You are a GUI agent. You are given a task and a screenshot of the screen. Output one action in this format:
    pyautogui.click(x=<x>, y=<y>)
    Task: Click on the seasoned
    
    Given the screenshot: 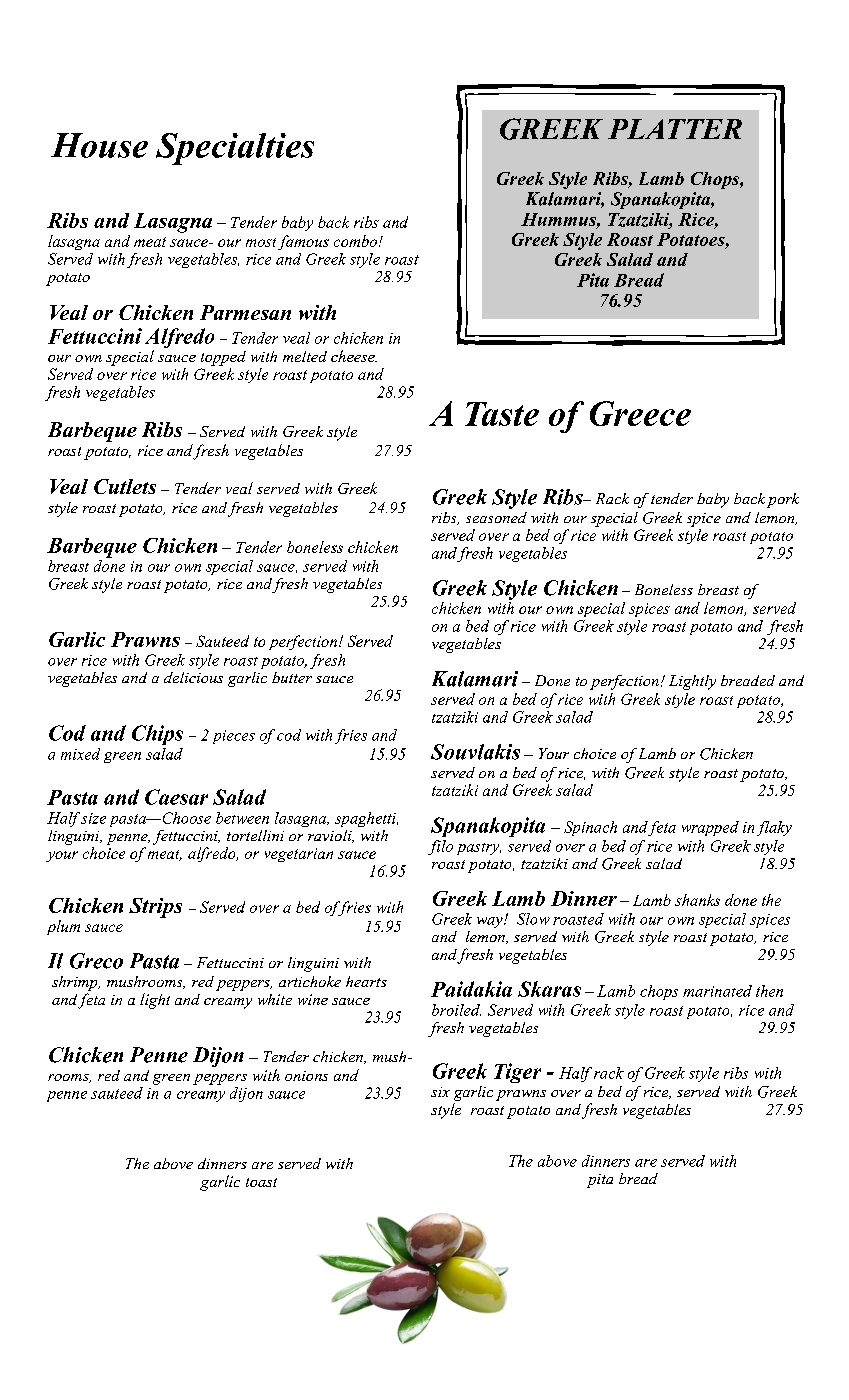 What is the action you would take?
    pyautogui.click(x=496, y=517)
